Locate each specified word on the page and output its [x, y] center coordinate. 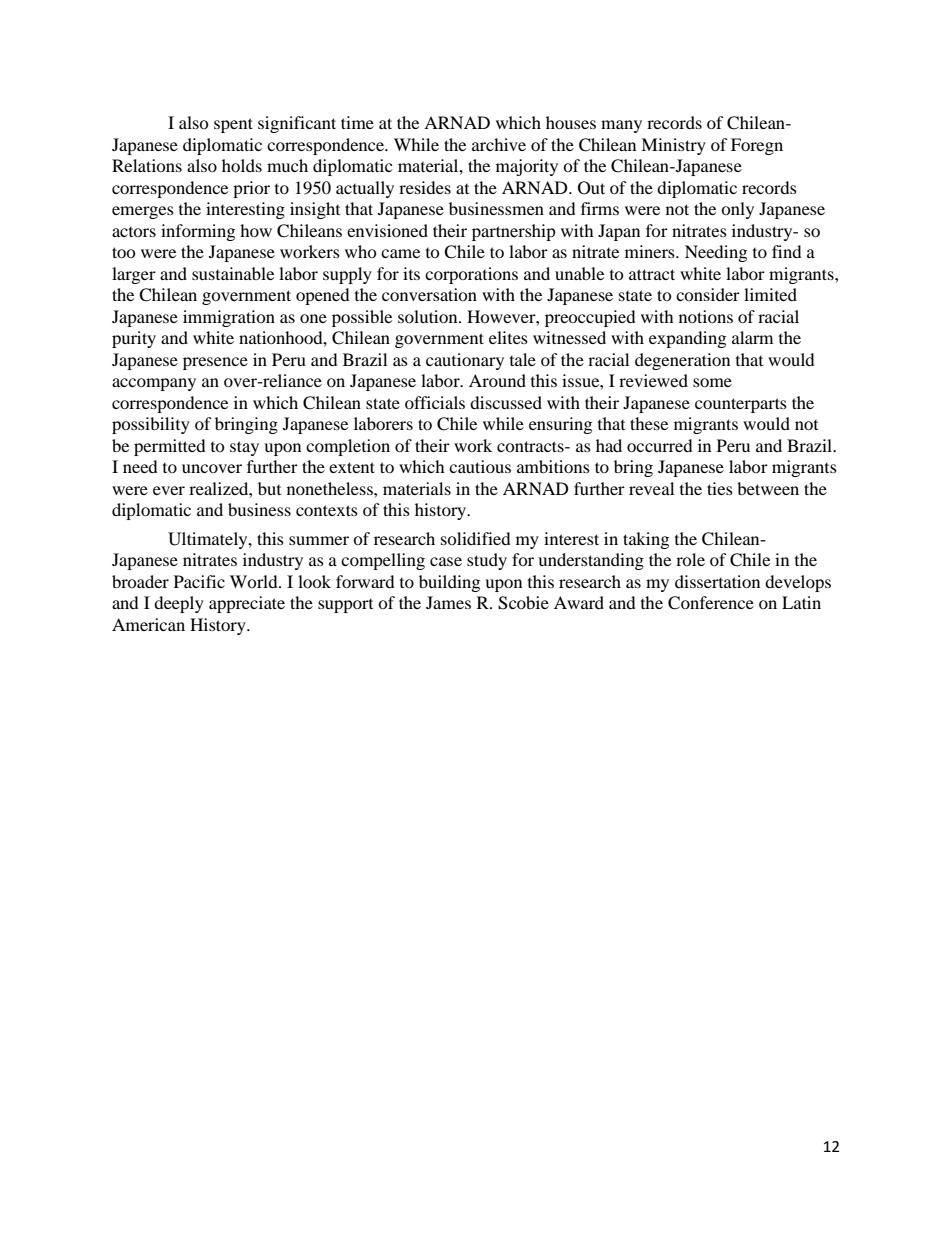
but [269, 488]
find [787, 251]
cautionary [465, 361]
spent [233, 125]
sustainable [233, 273]
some [712, 382]
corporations [471, 275]
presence [215, 363]
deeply [179, 604]
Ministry [673, 146]
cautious [480, 466]
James [448, 602]
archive [499, 144]
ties [720, 488]
